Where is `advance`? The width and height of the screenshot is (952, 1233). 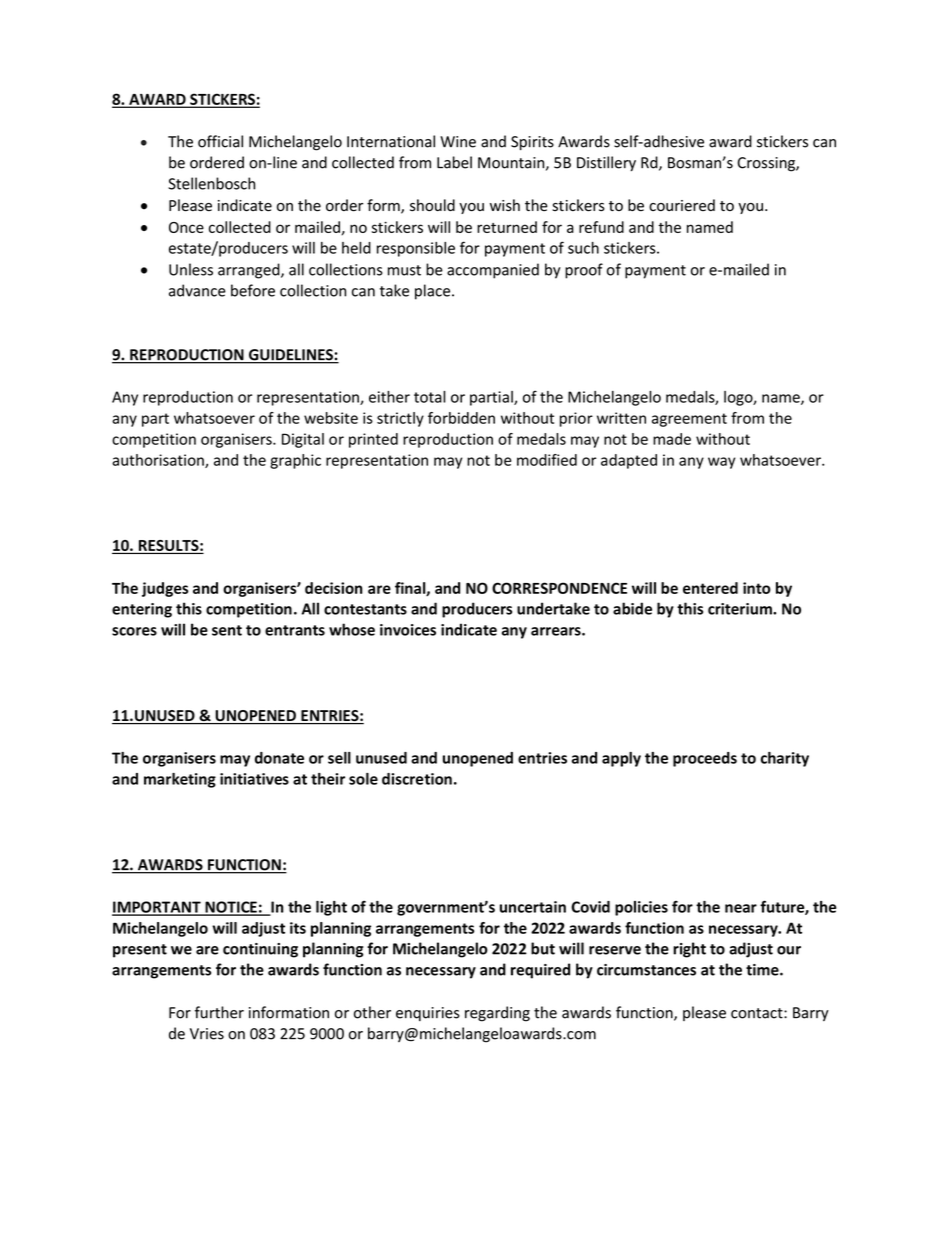
advance is located at coordinates (197, 290).
